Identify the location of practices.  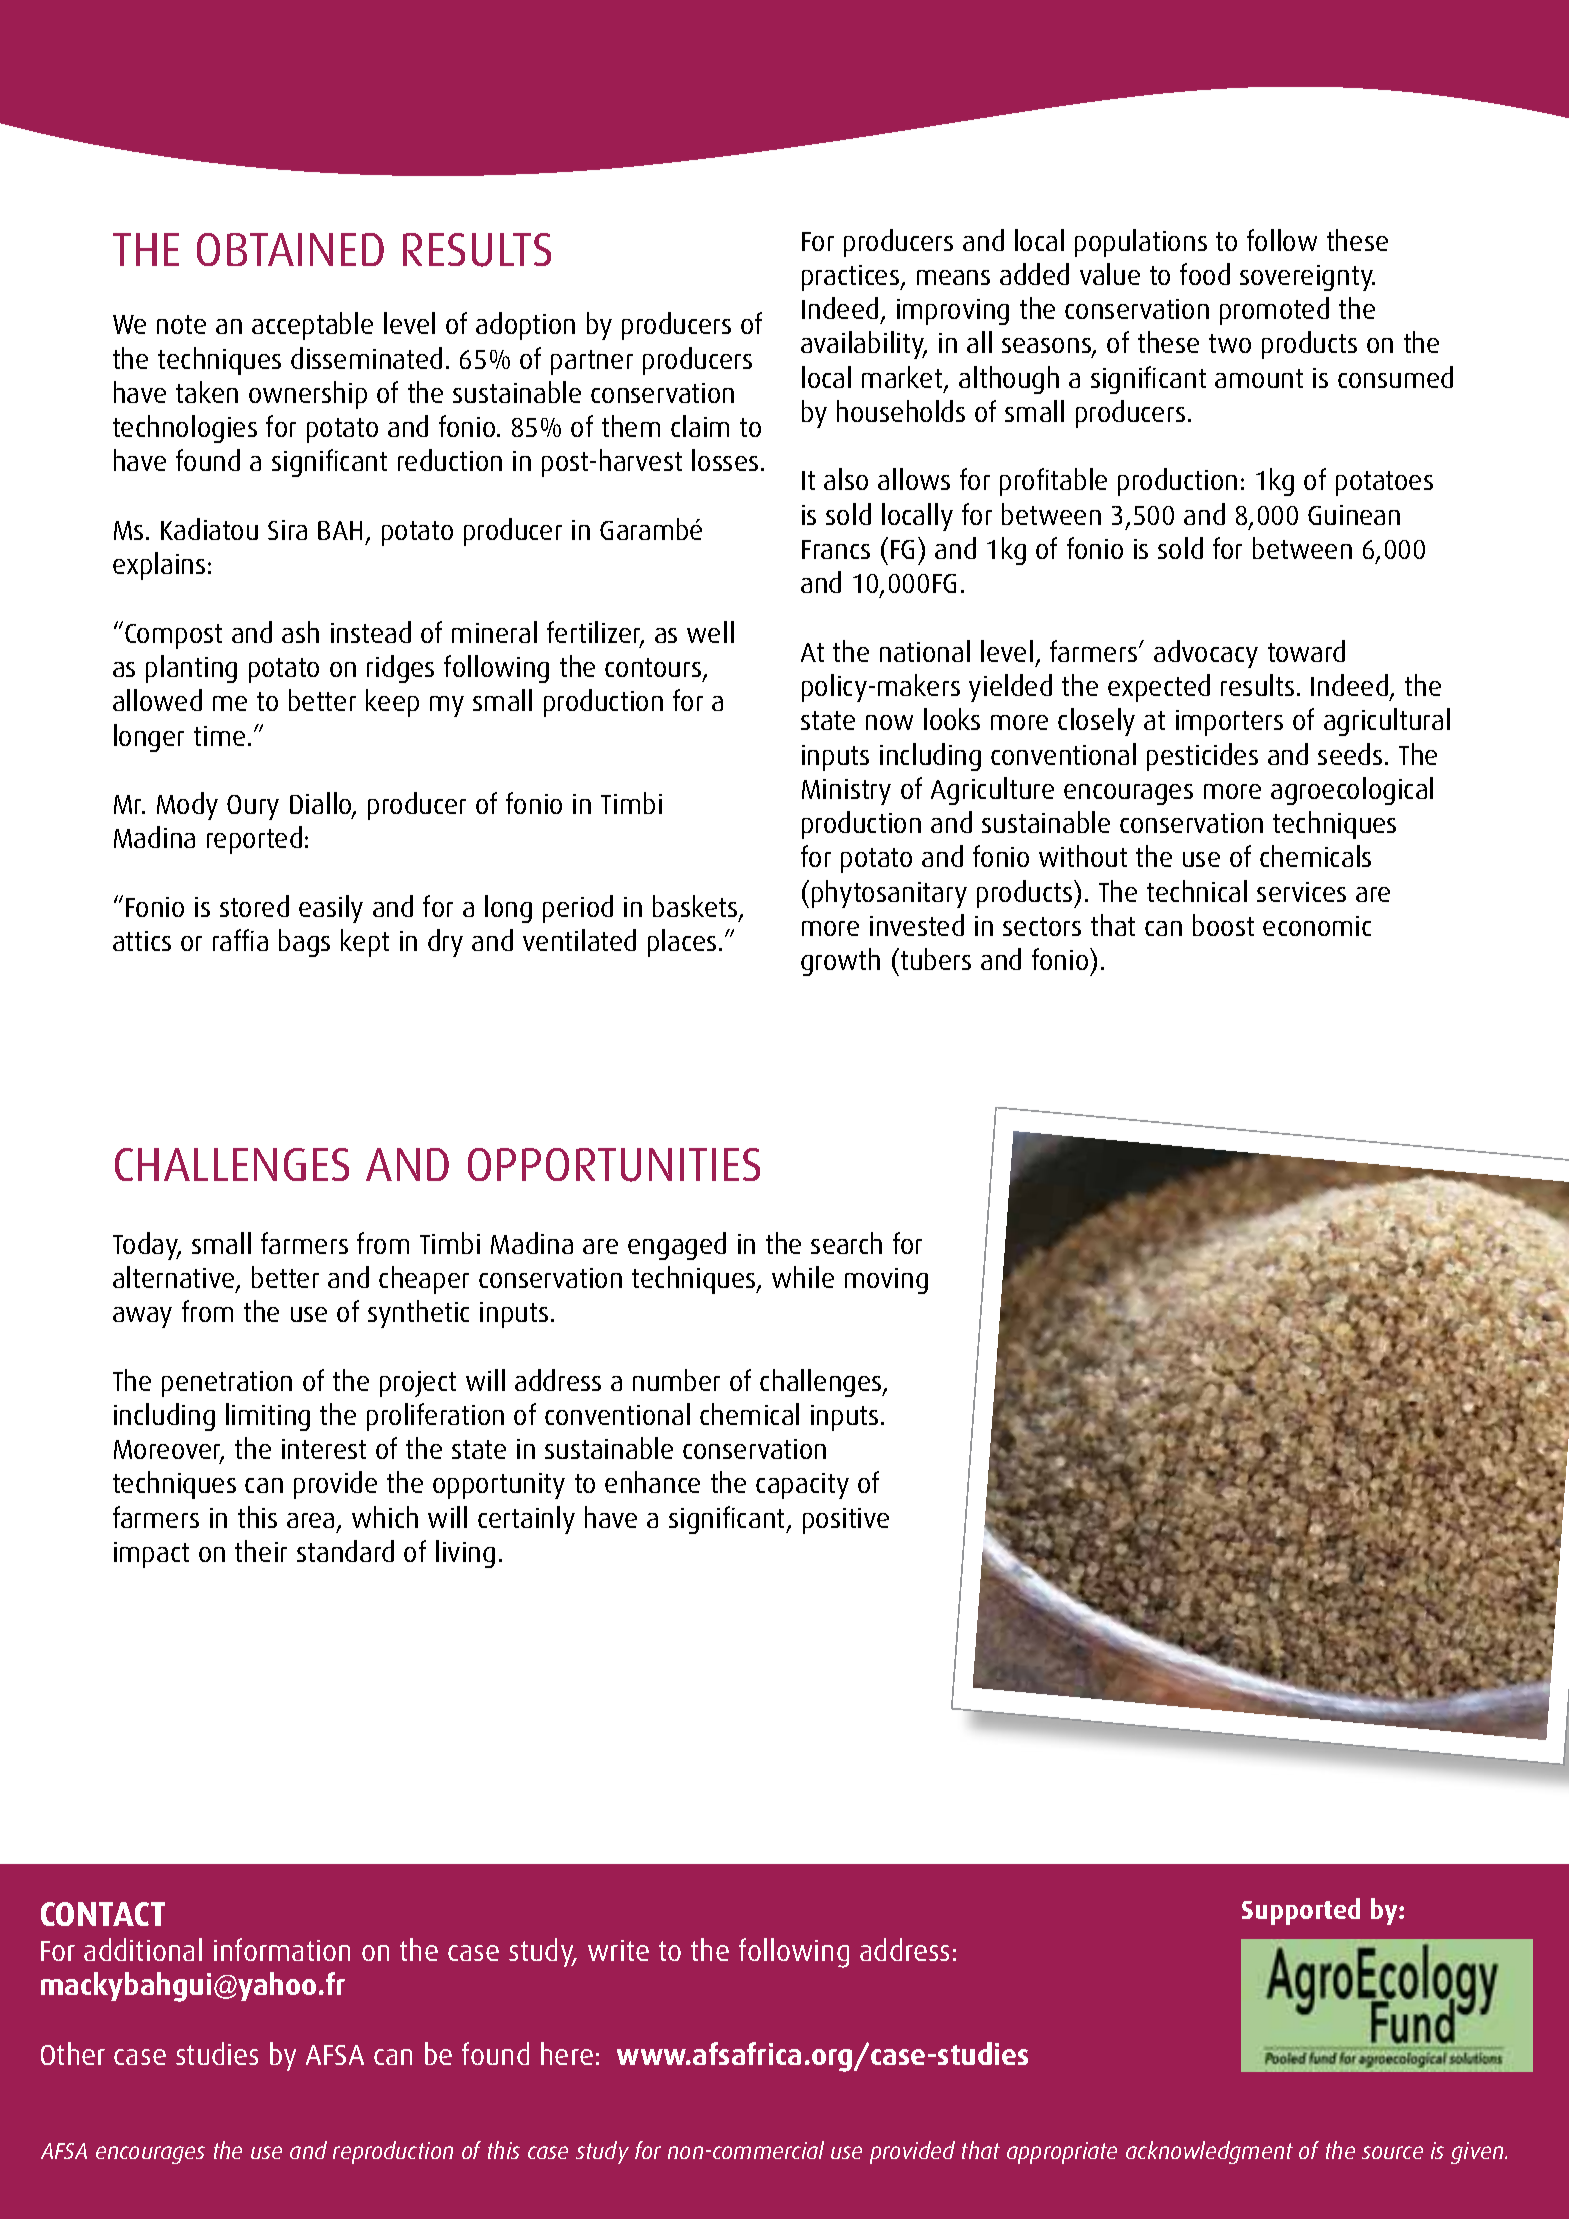
(852, 278).
